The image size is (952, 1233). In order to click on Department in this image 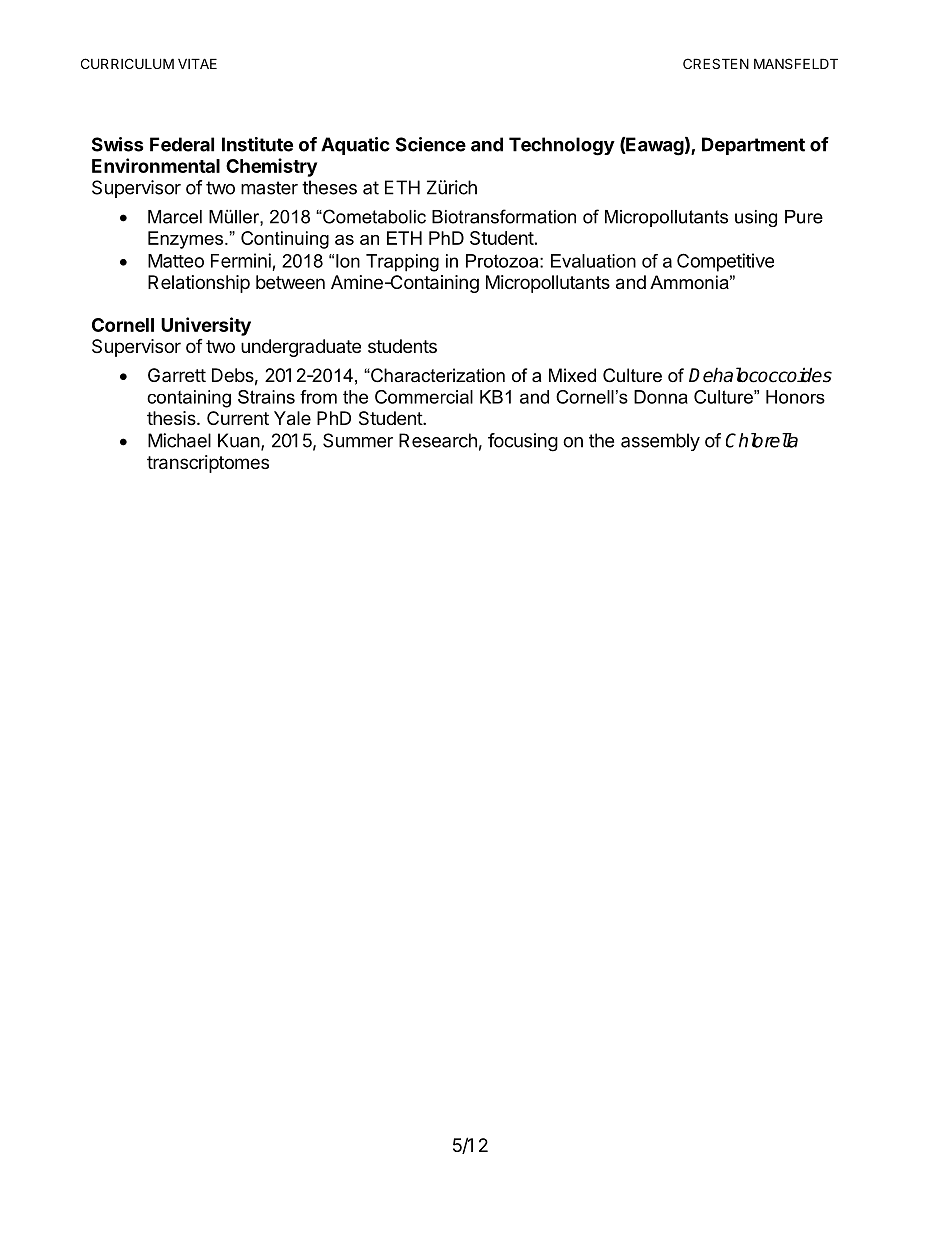, I will do `click(753, 146)`.
